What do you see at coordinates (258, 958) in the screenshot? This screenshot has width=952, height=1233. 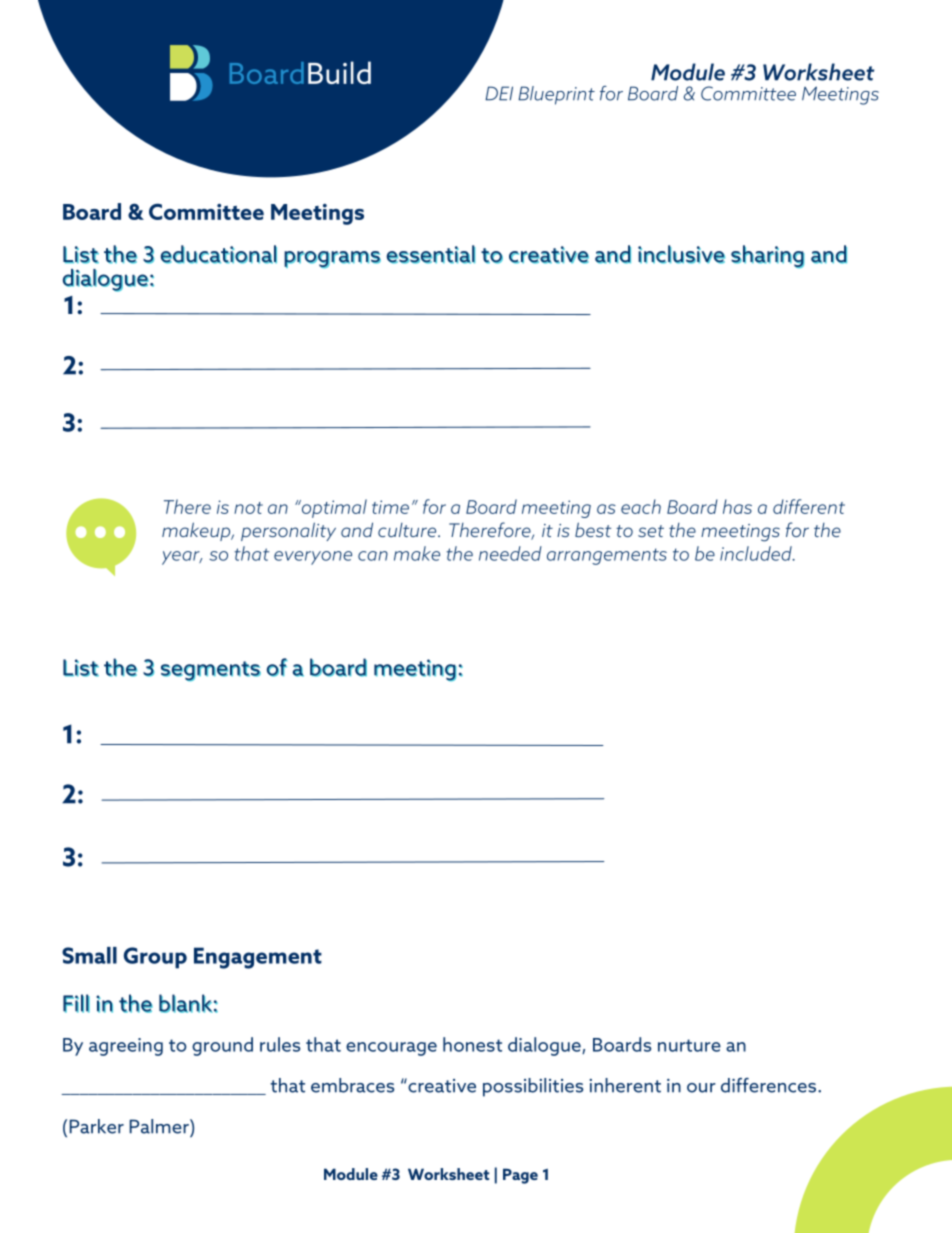 I see `Engagement` at bounding box center [258, 958].
